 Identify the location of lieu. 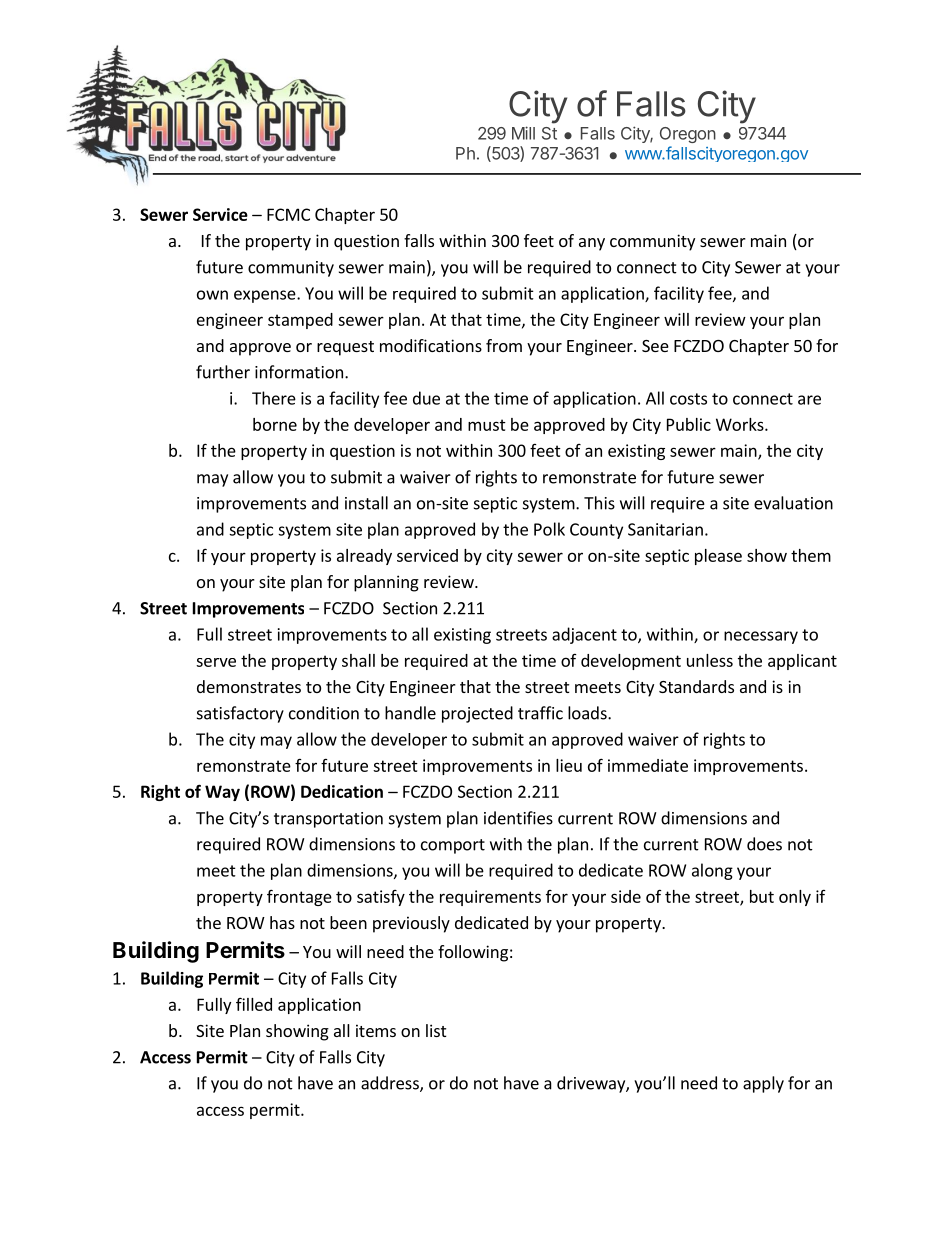
(569, 765).
